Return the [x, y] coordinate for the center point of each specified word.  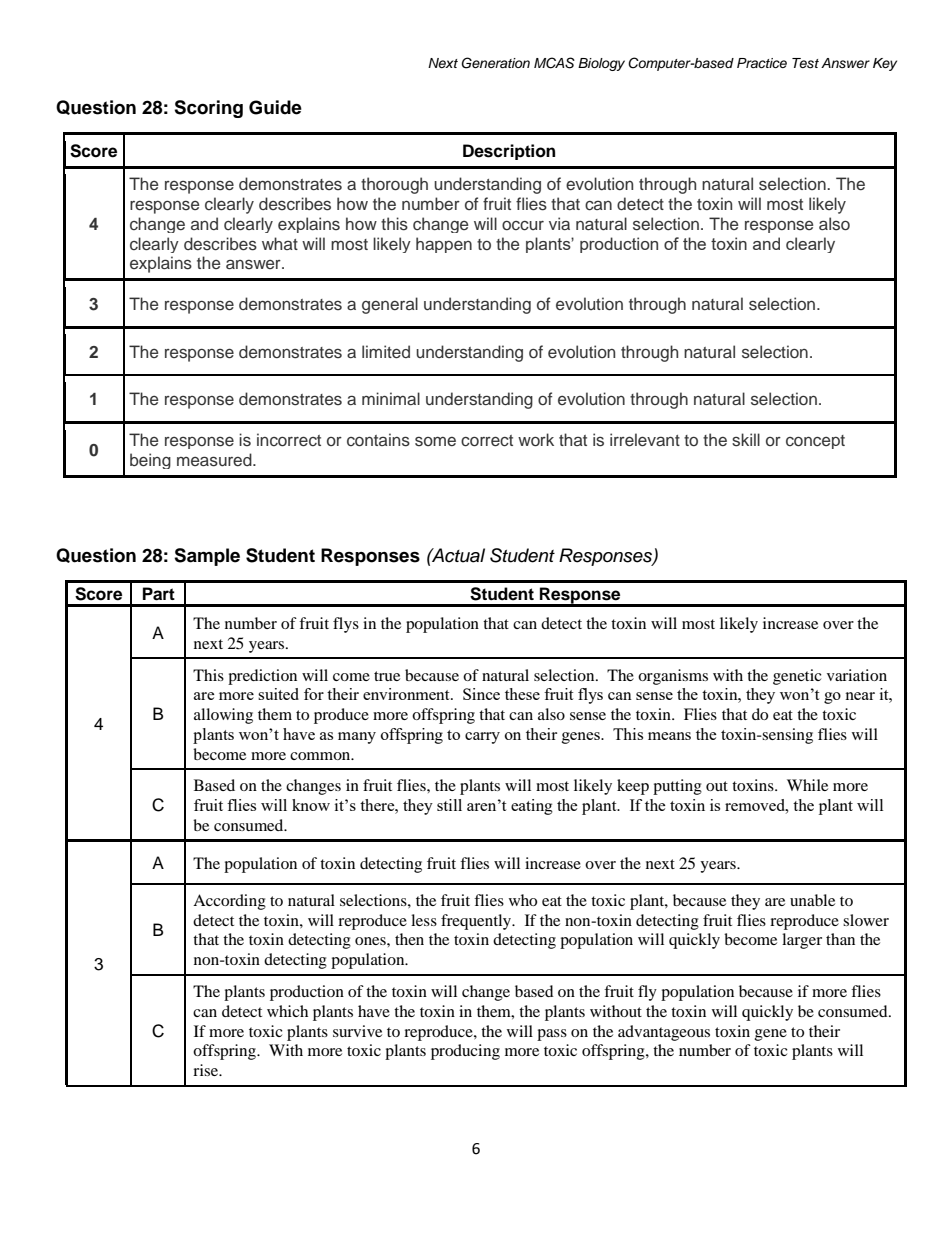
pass [552, 1035]
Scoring [208, 109]
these [522, 694]
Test [805, 63]
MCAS [554, 63]
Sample [207, 557]
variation [857, 675]
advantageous [664, 1033]
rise [206, 1070]
